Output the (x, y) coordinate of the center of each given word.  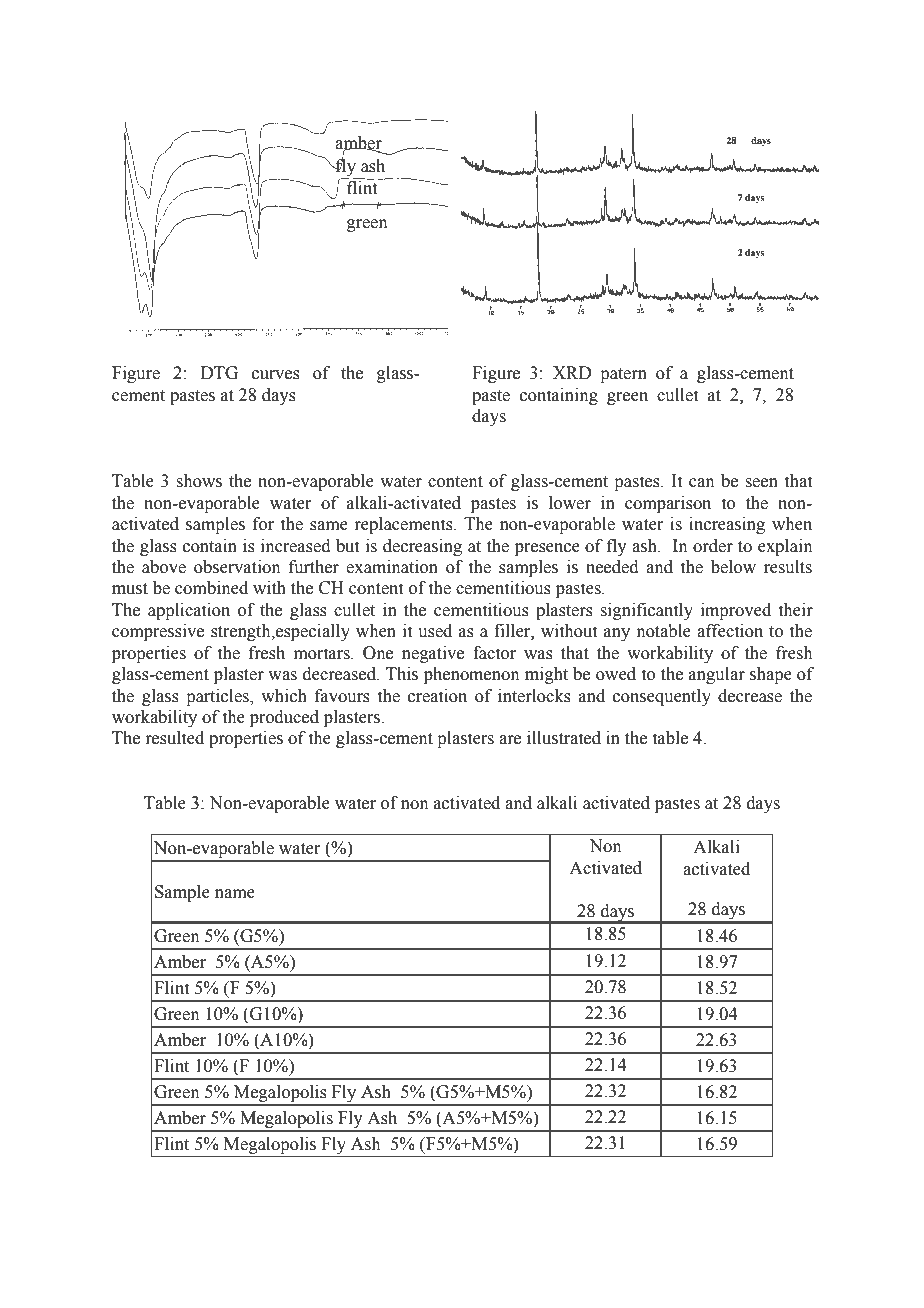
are (510, 740)
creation (437, 696)
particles (218, 697)
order (713, 546)
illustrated (564, 738)
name (235, 894)
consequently (662, 697)
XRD (572, 372)
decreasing (422, 547)
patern (623, 375)
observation (237, 567)
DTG (219, 373)
